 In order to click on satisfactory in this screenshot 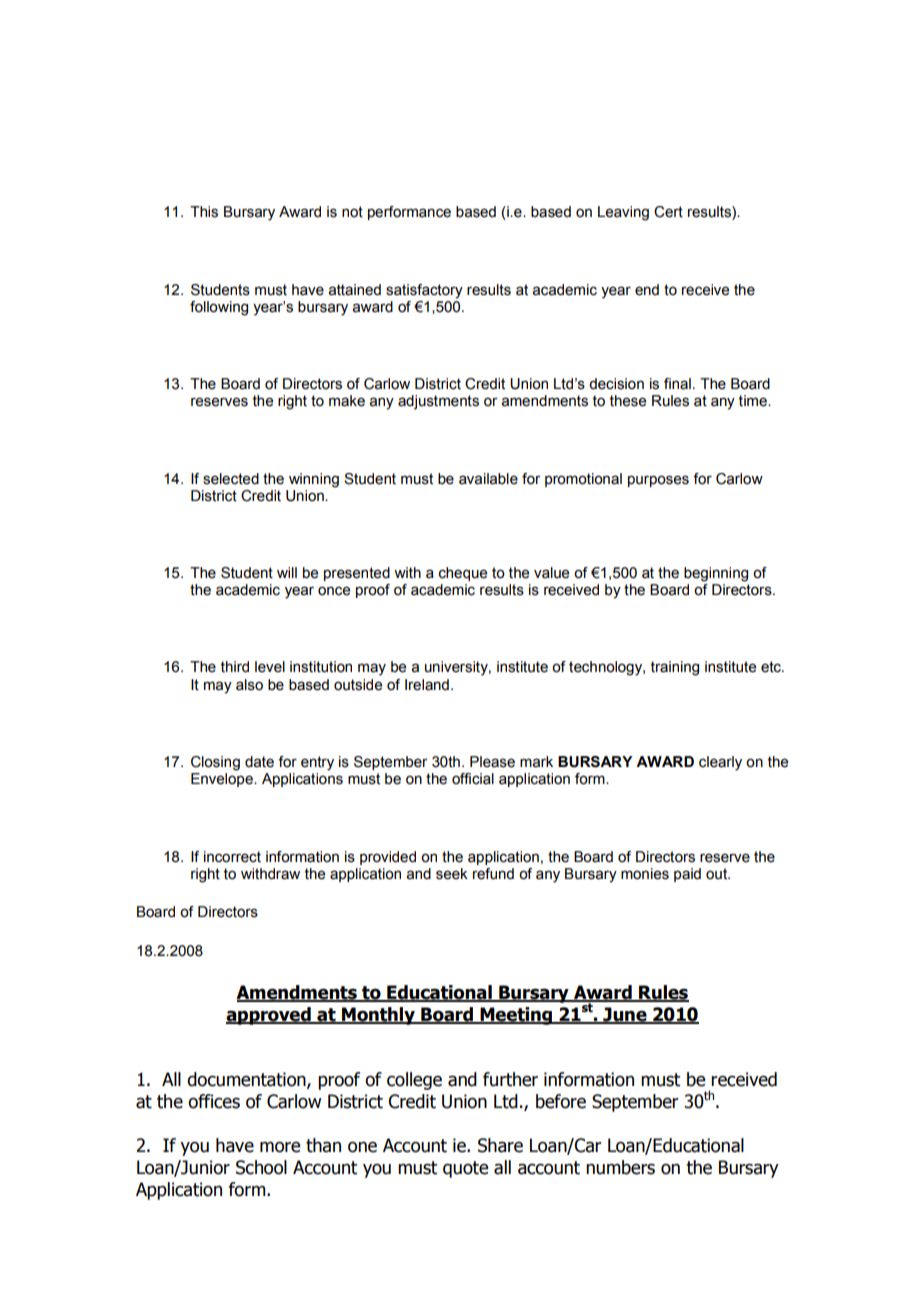, I will do `click(424, 291)`.
